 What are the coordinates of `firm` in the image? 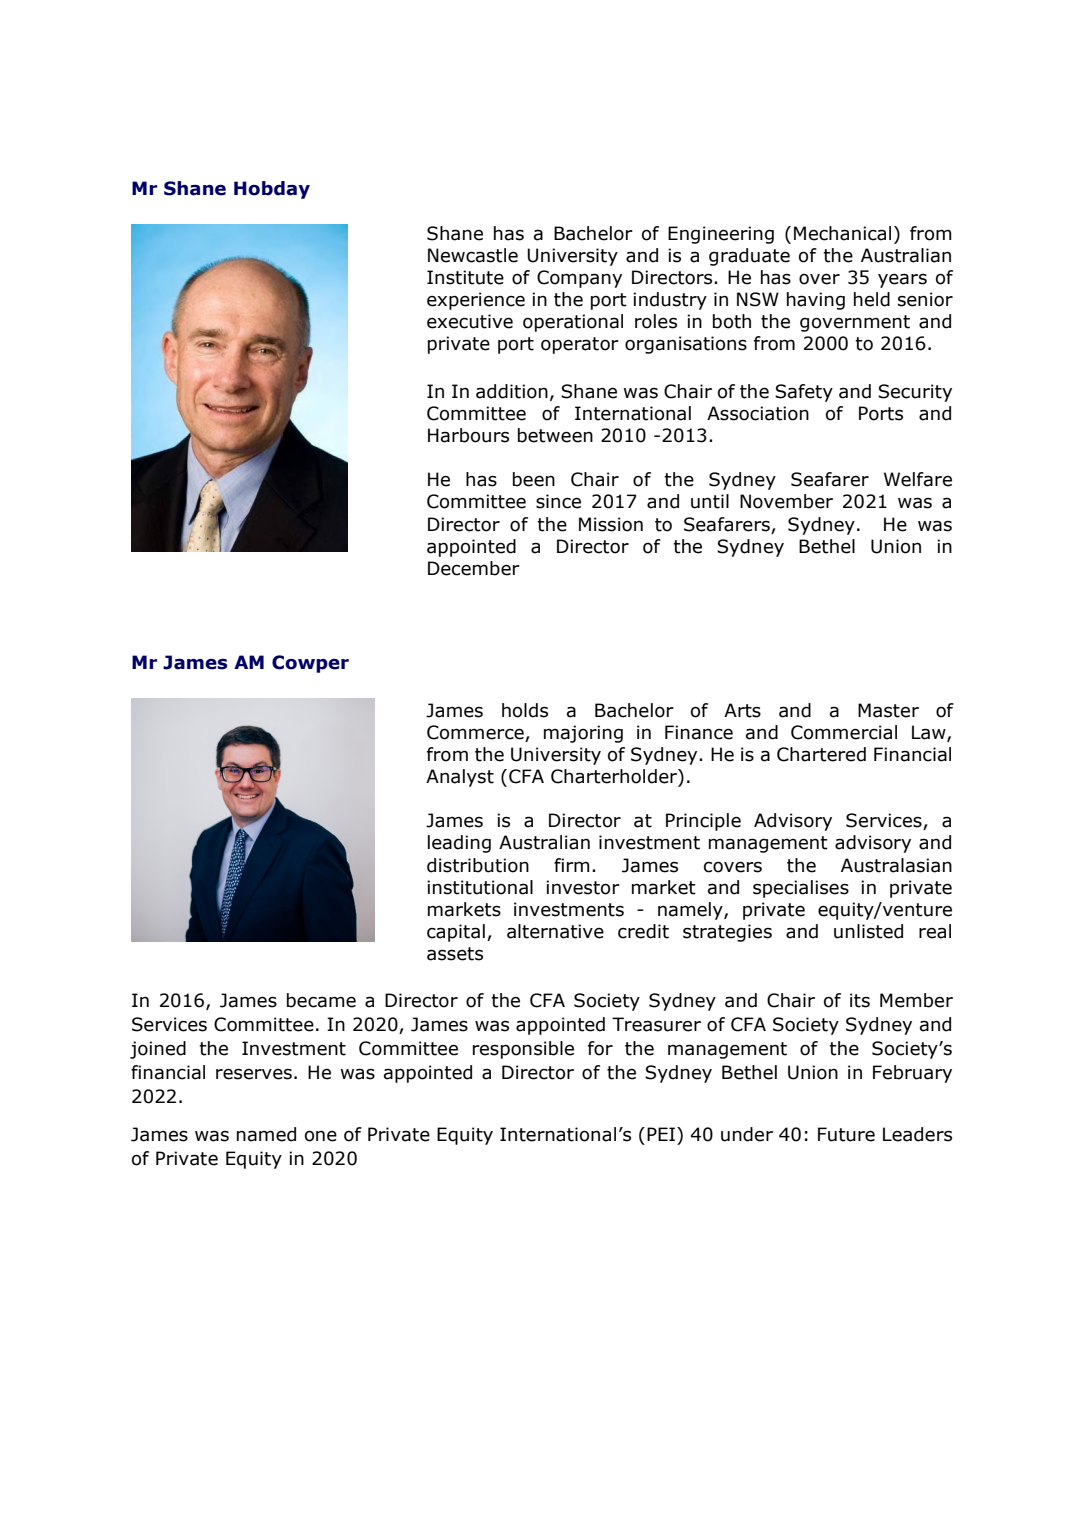 It's located at (572, 865).
